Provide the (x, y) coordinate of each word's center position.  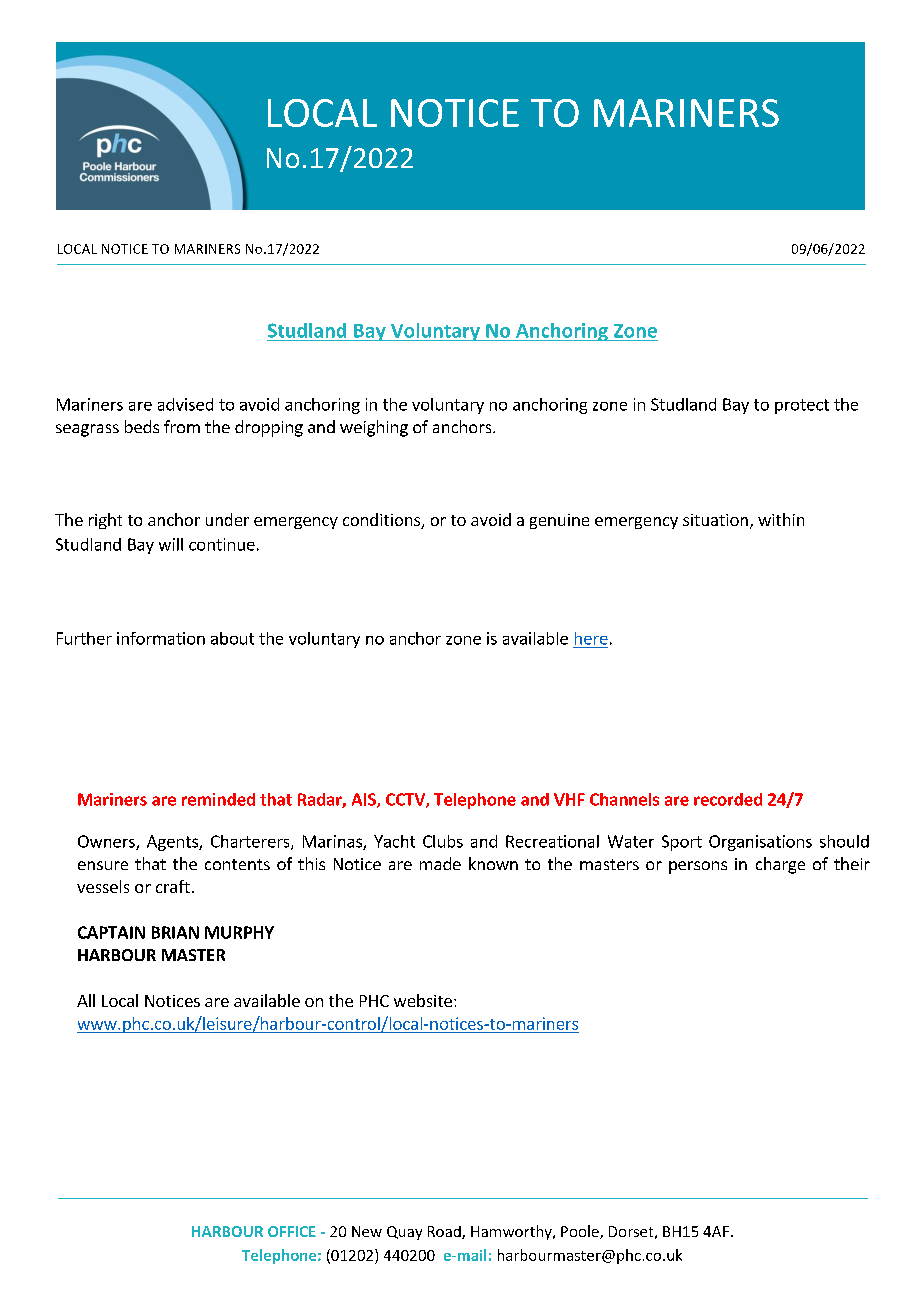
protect (802, 406)
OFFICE (292, 1231)
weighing (374, 428)
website (423, 1000)
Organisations (760, 843)
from (182, 426)
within (781, 519)
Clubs (443, 841)
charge (780, 865)
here (591, 638)
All (86, 1000)
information (161, 638)
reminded (218, 799)
